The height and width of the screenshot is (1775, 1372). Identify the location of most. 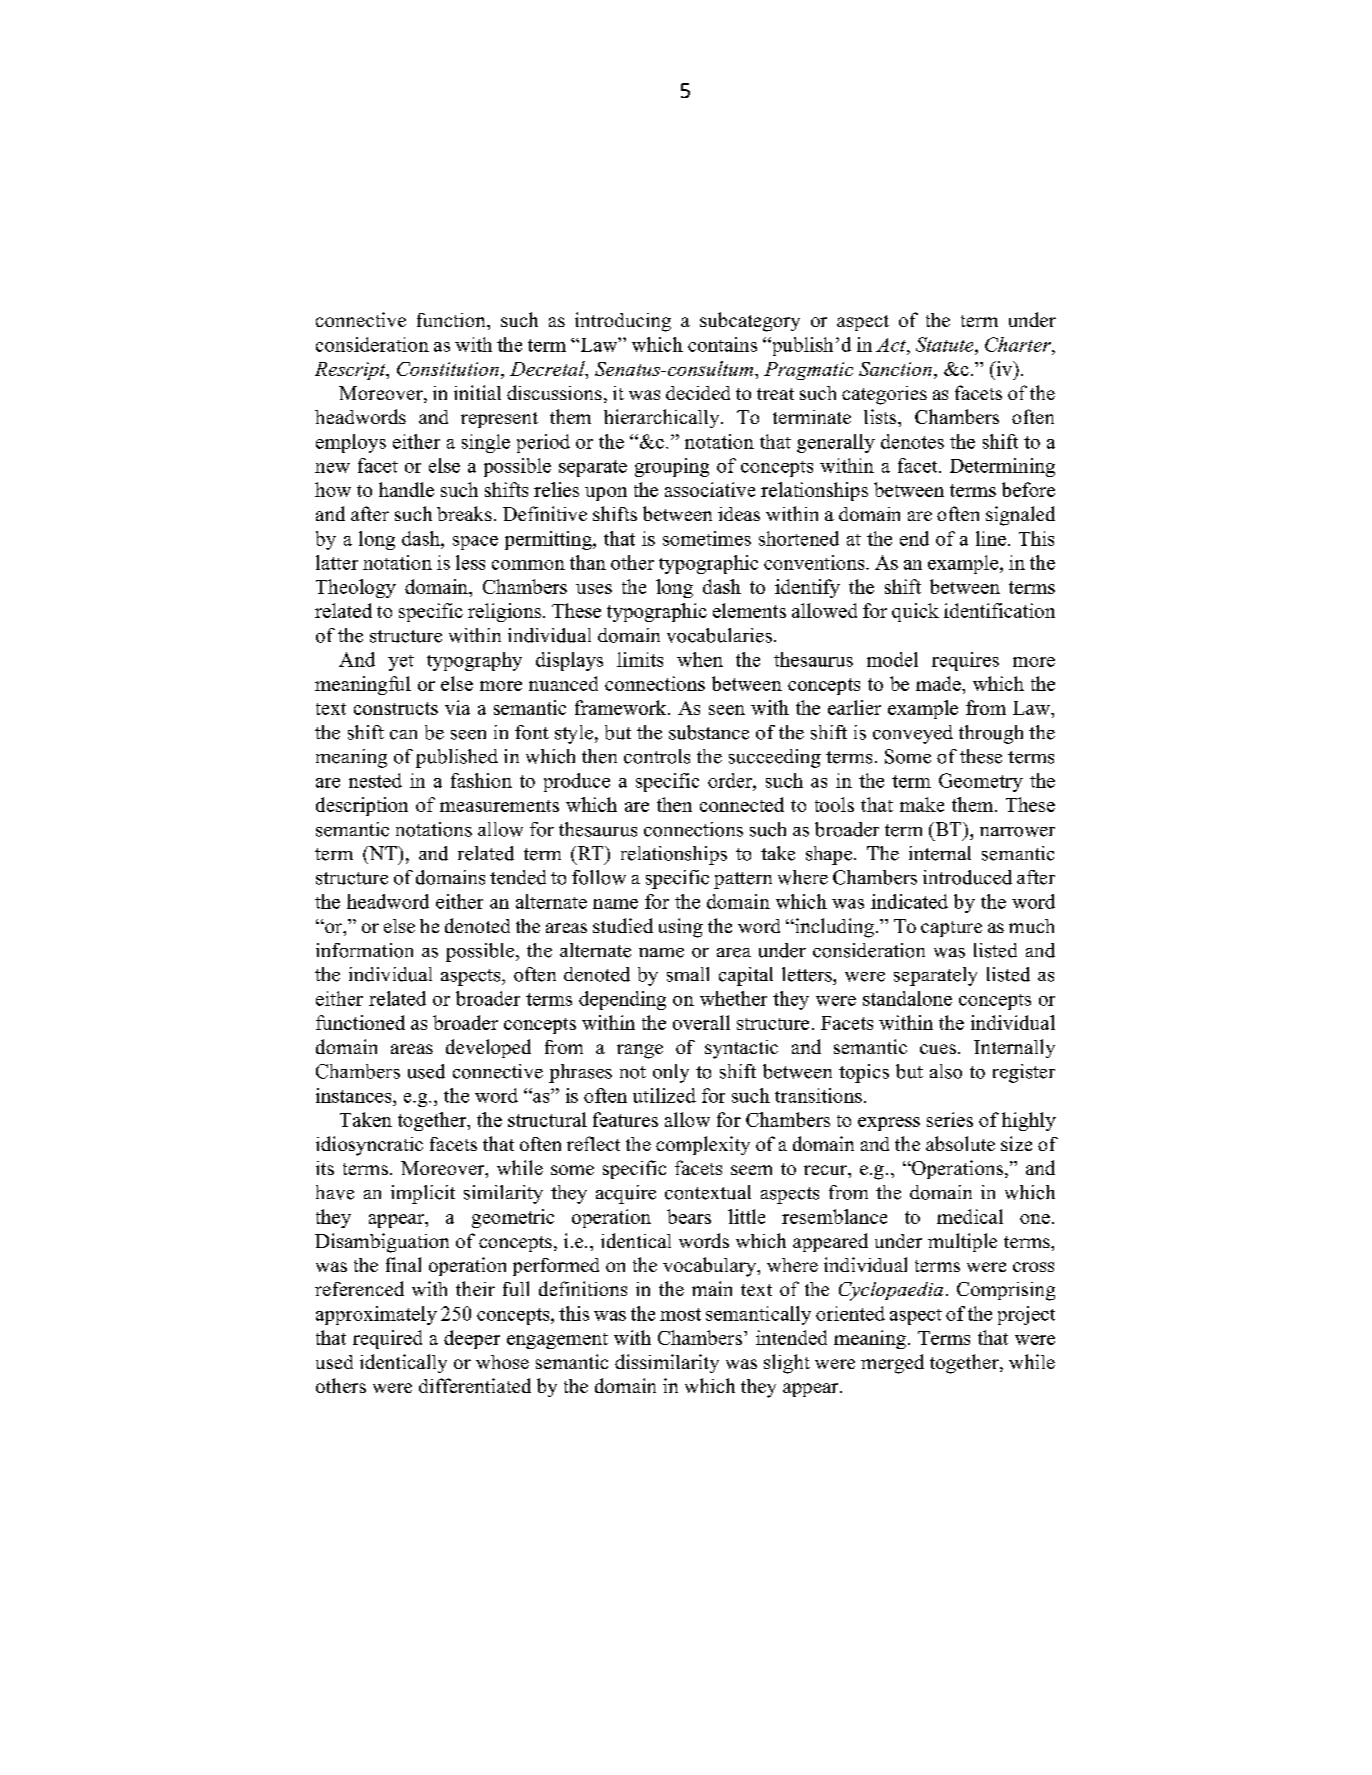
(680, 1314).
